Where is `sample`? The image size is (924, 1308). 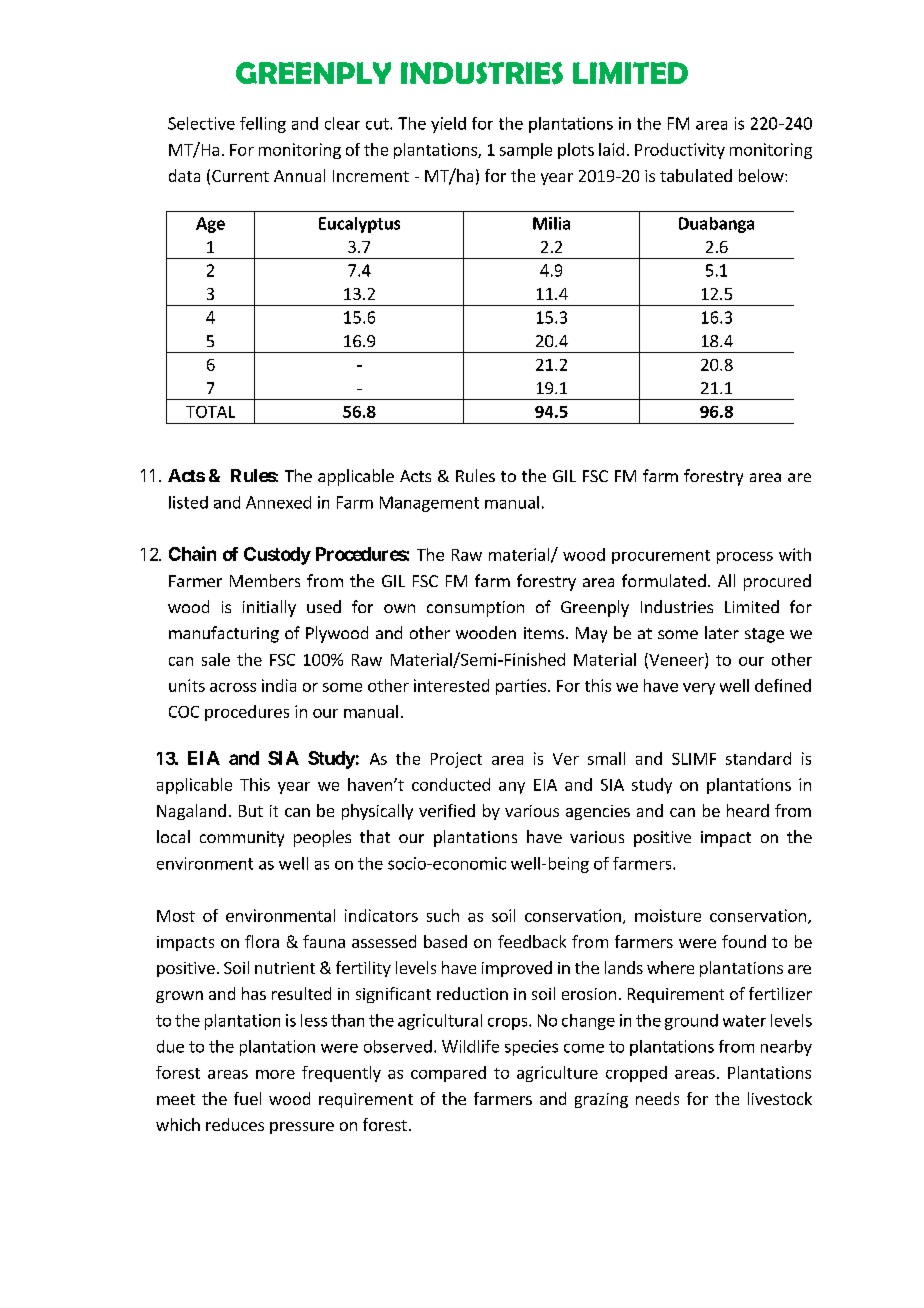
sample is located at coordinates (526, 151).
